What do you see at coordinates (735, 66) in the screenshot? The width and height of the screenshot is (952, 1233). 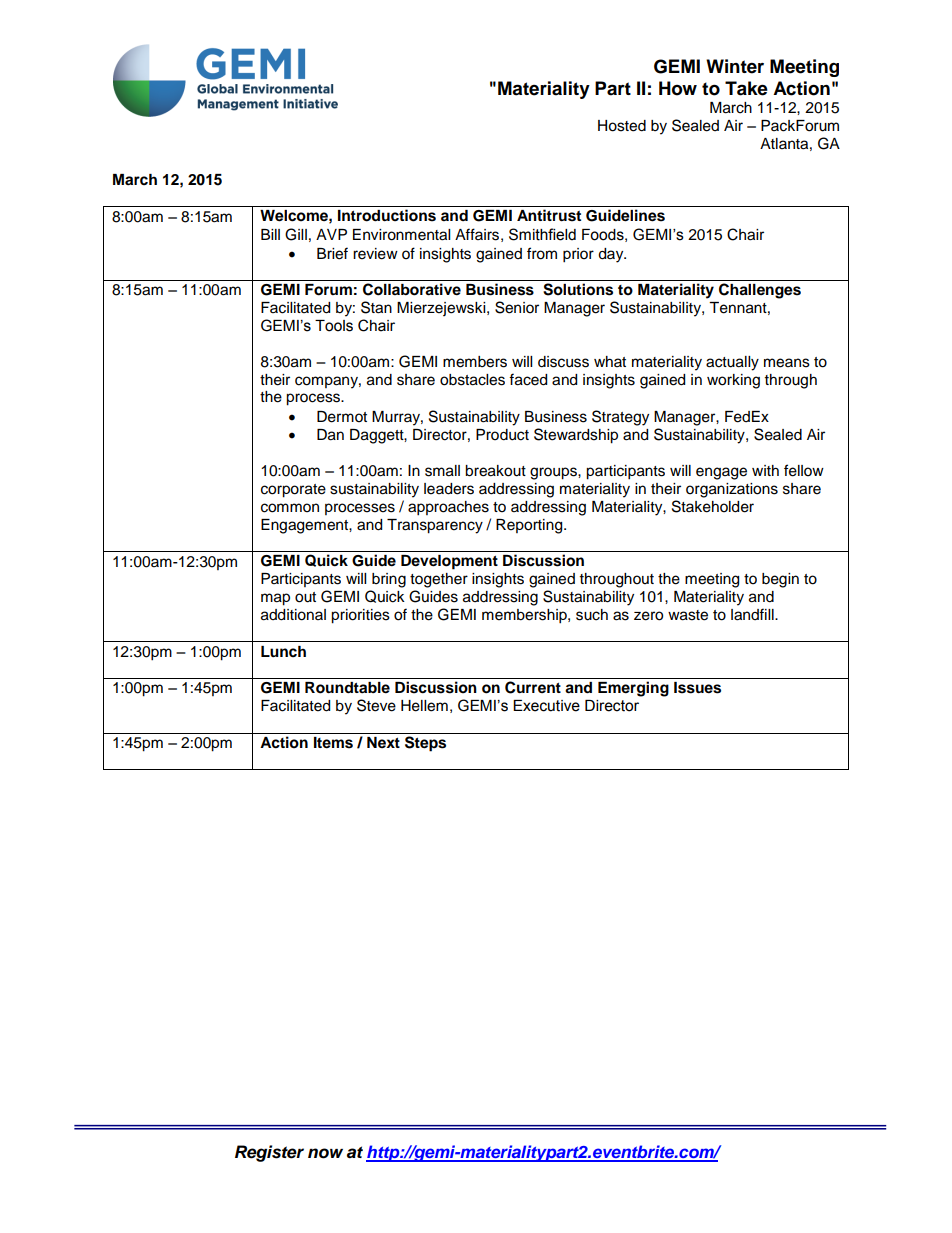 I see `Winter` at bounding box center [735, 66].
